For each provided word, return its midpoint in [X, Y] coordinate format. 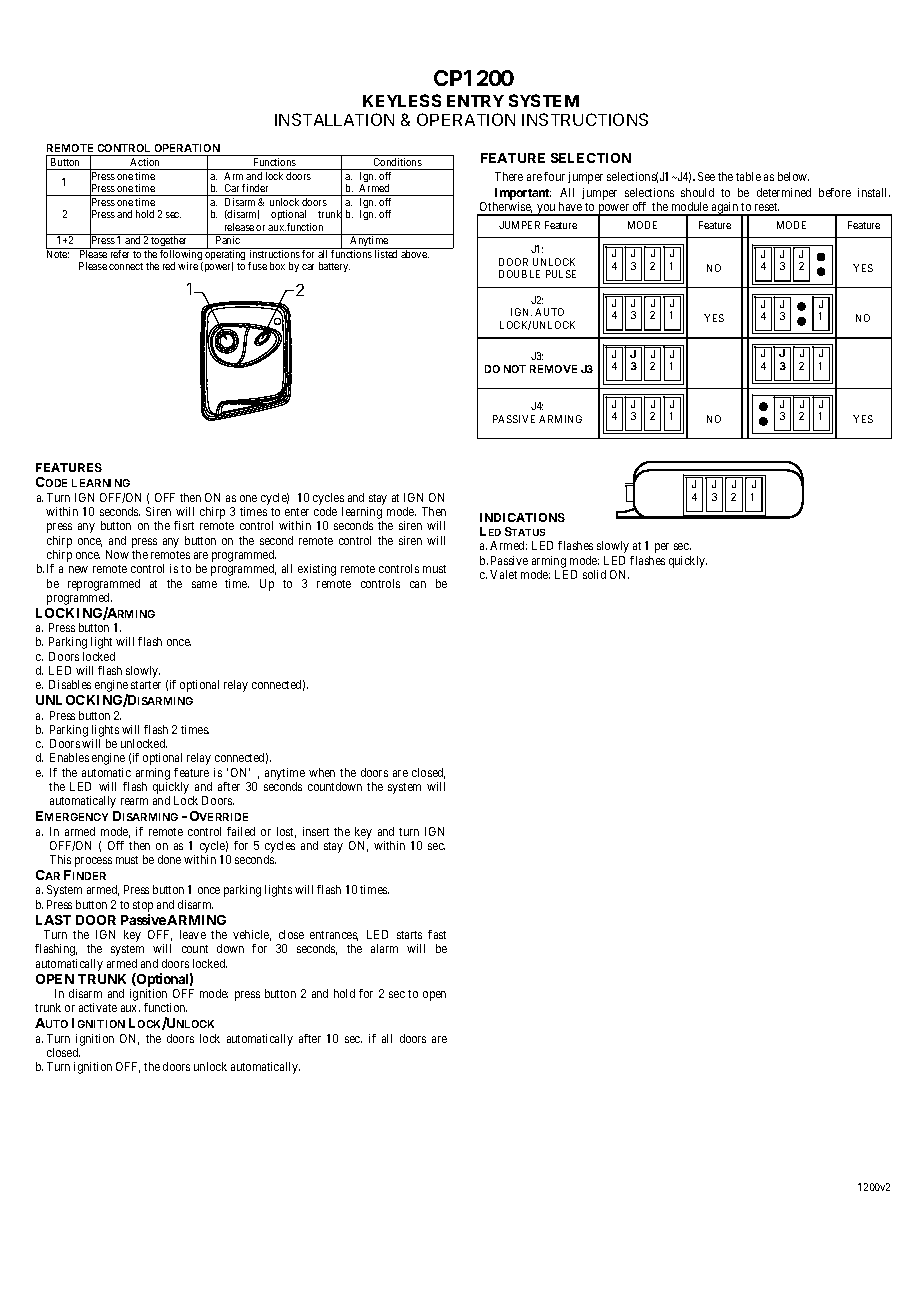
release [239, 227]
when [322, 772]
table [748, 176]
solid [594, 574]
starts [409, 935]
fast [437, 934]
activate [98, 1007]
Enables [69, 757]
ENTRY [475, 101]
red [169, 266]
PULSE [561, 274]
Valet [503, 574]
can [418, 584]
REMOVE [553, 369]
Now [117, 554]
